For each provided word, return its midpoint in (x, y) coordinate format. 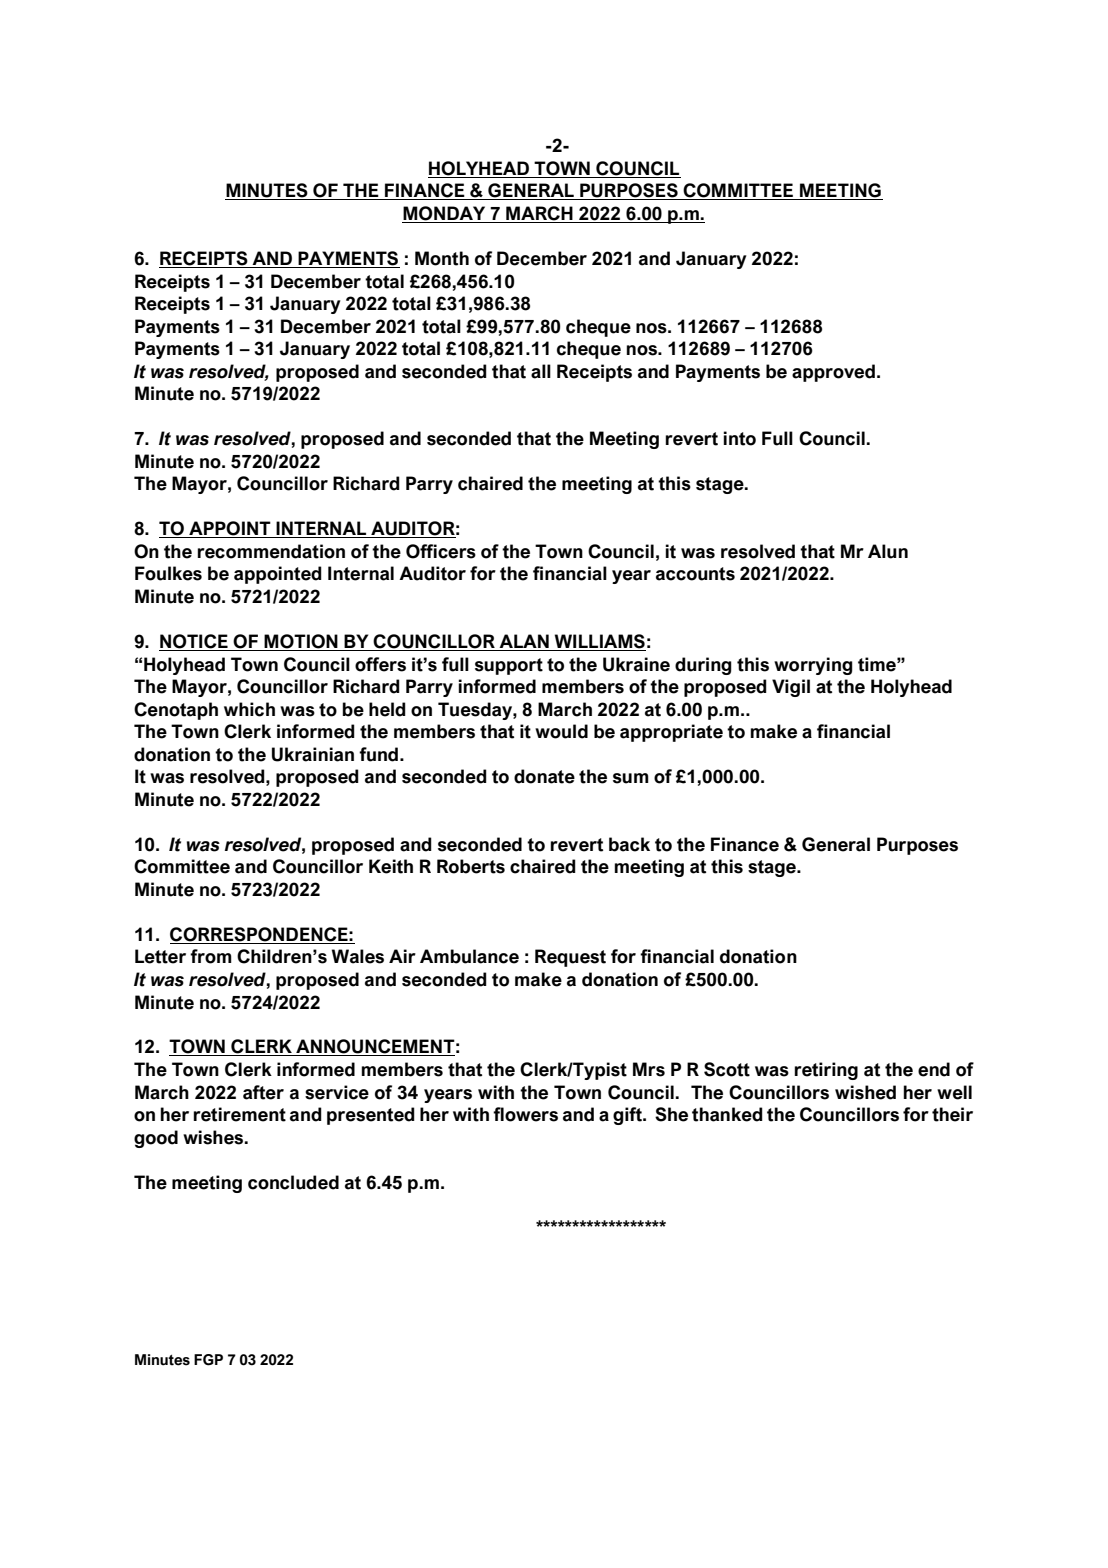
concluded (293, 1182)
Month (442, 258)
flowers (525, 1114)
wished (865, 1092)
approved (833, 373)
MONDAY (445, 214)
